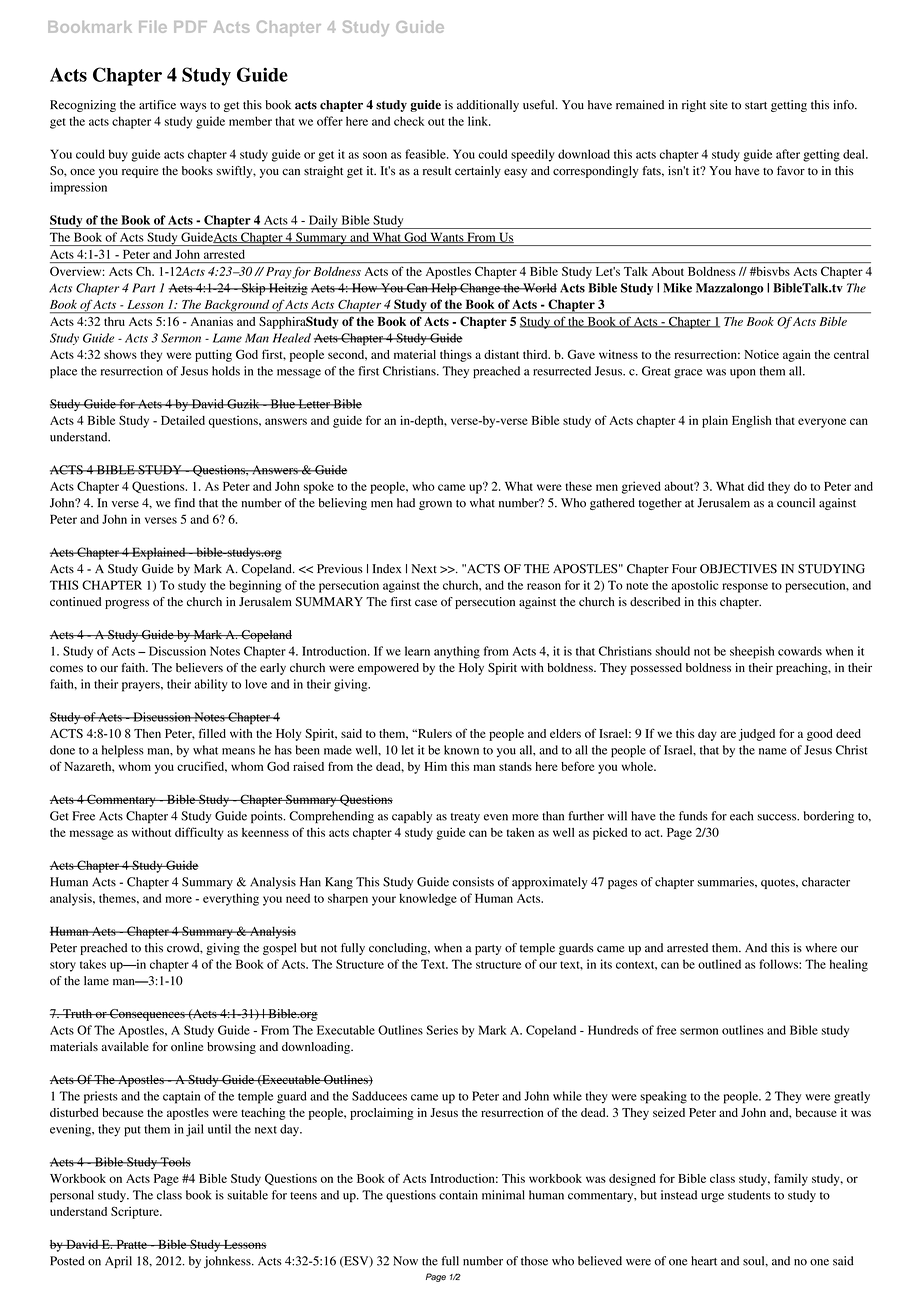 Image resolution: width=924 pixels, height=1308 pixels. I want to click on additionally, so click(488, 106).
